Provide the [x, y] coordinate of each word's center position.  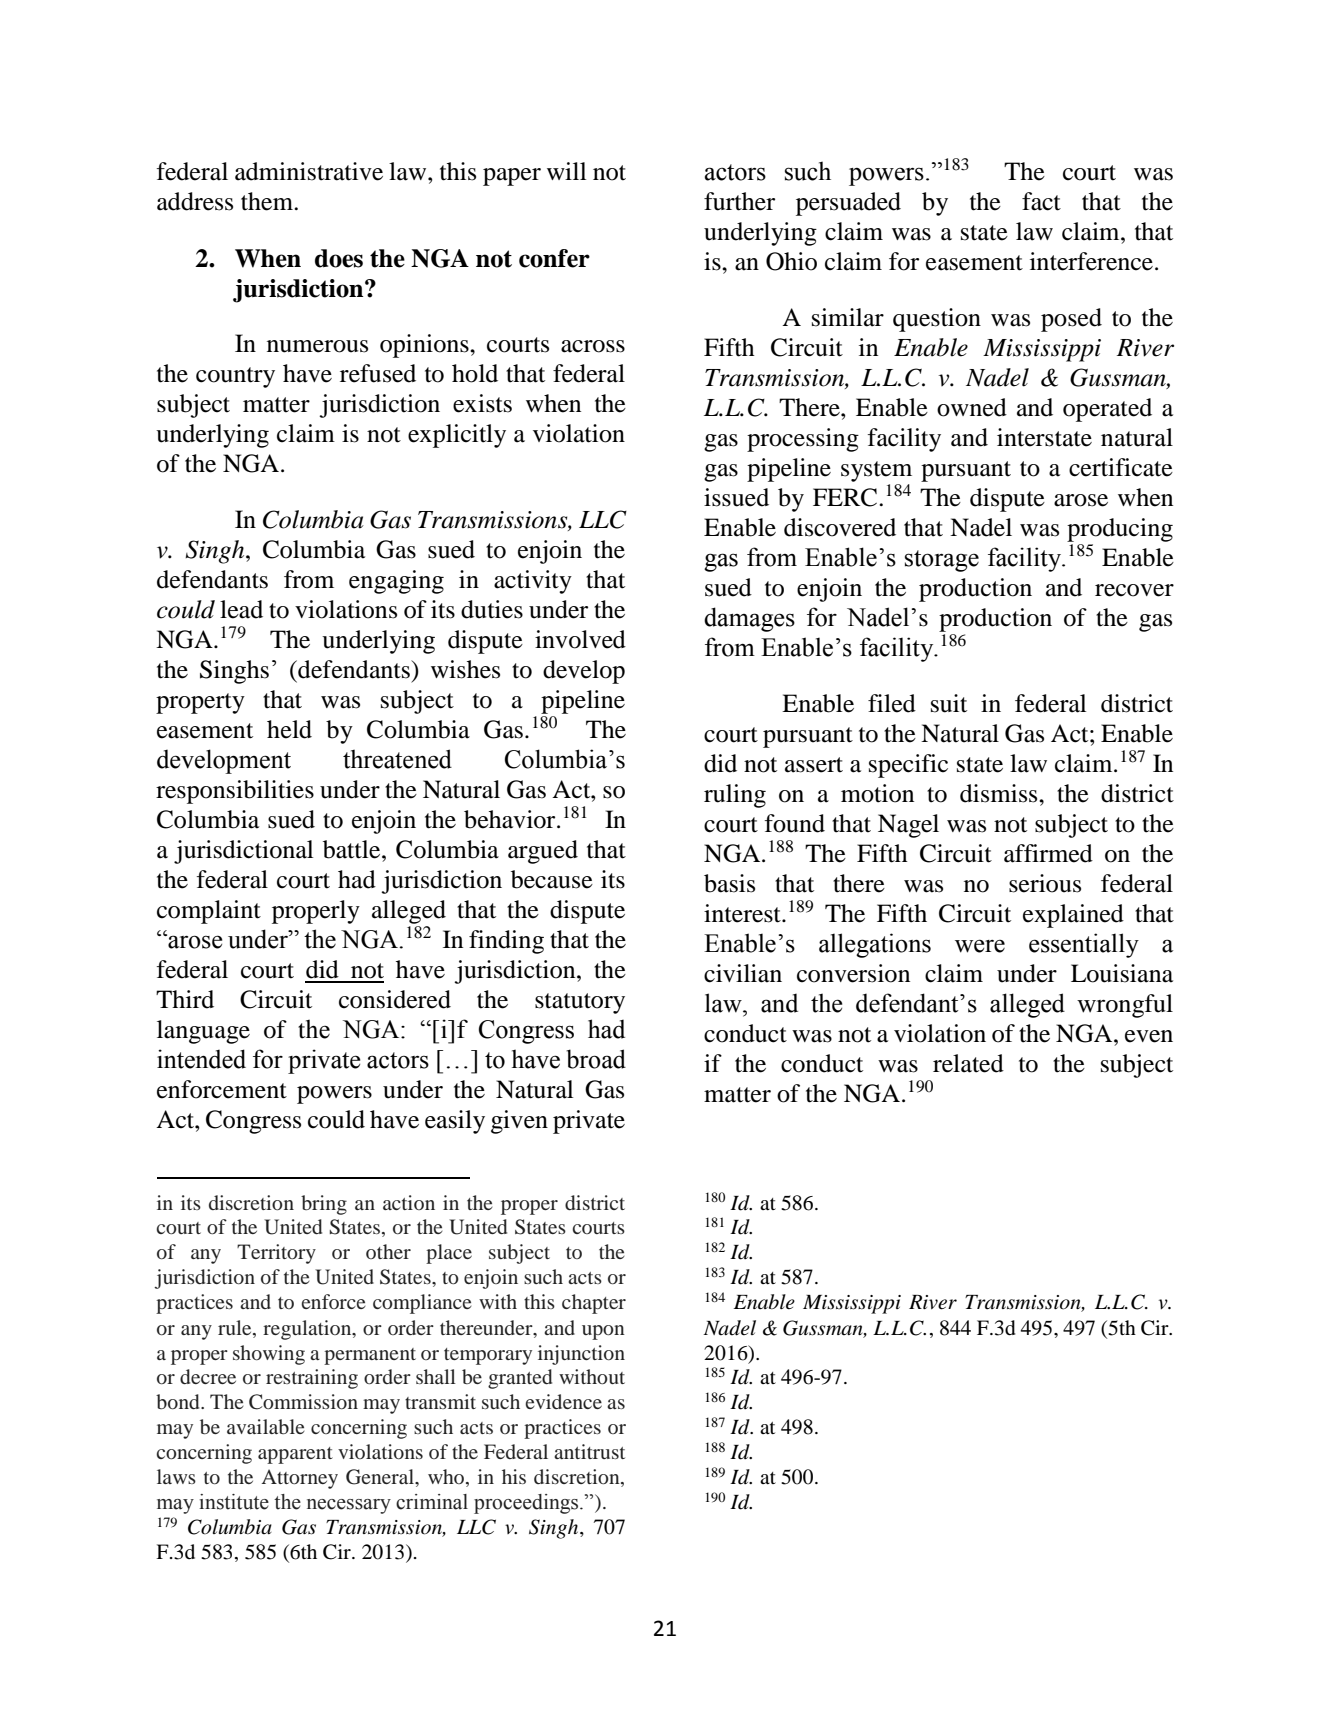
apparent [295, 1455]
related [968, 1063]
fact [1041, 201]
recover [1134, 590]
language [203, 1032]
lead [241, 609]
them [268, 201]
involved [580, 639]
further [739, 201]
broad [596, 1059]
